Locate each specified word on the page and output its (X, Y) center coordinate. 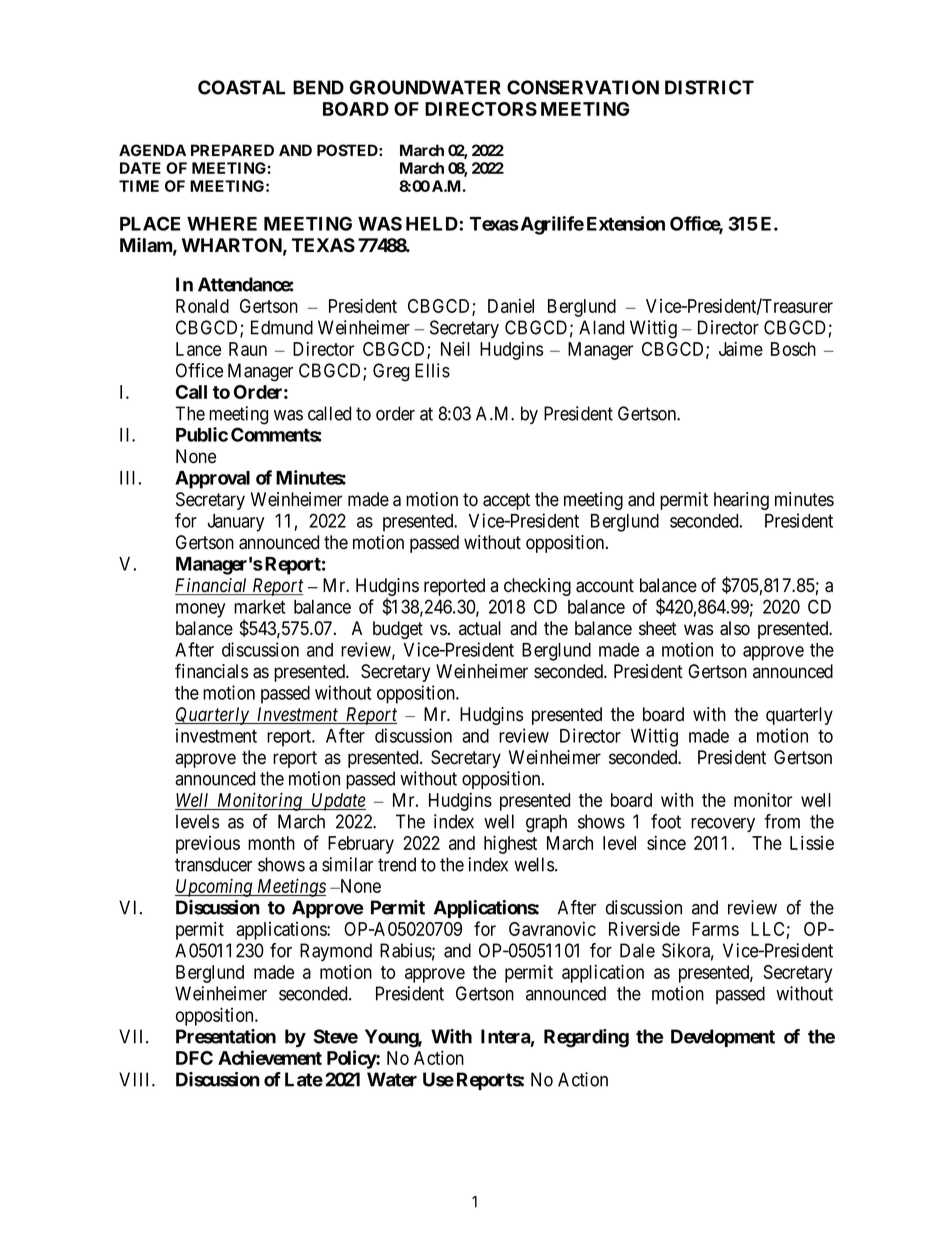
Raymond (336, 952)
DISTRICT (709, 87)
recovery (723, 825)
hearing (741, 501)
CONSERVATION (583, 87)
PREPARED (232, 150)
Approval (212, 480)
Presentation (226, 1036)
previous (208, 845)
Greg (391, 372)
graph (546, 823)
